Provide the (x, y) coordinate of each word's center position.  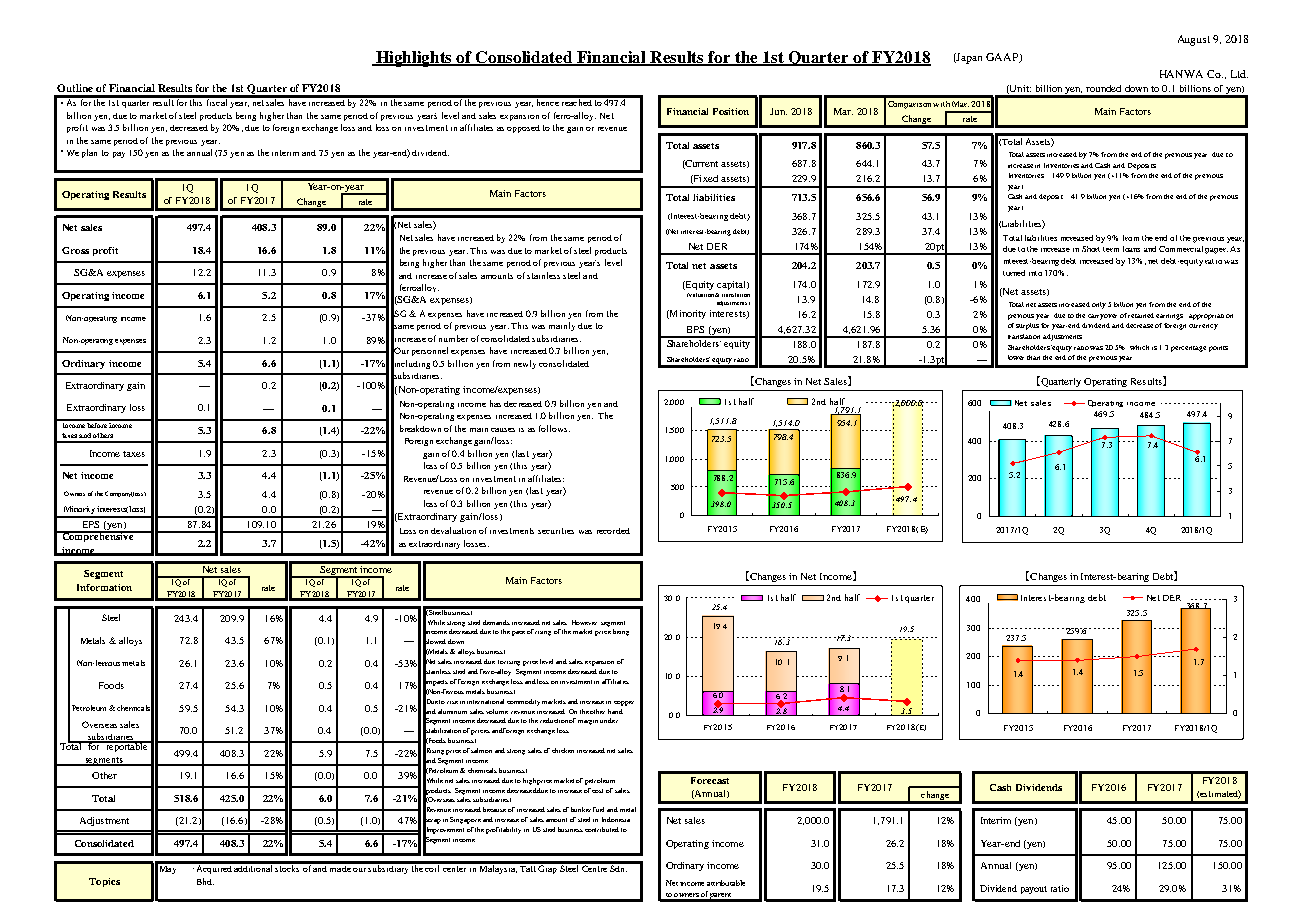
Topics (104, 882)
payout (1034, 890)
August (1194, 40)
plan (89, 153)
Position (731, 111)
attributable (726, 883)
